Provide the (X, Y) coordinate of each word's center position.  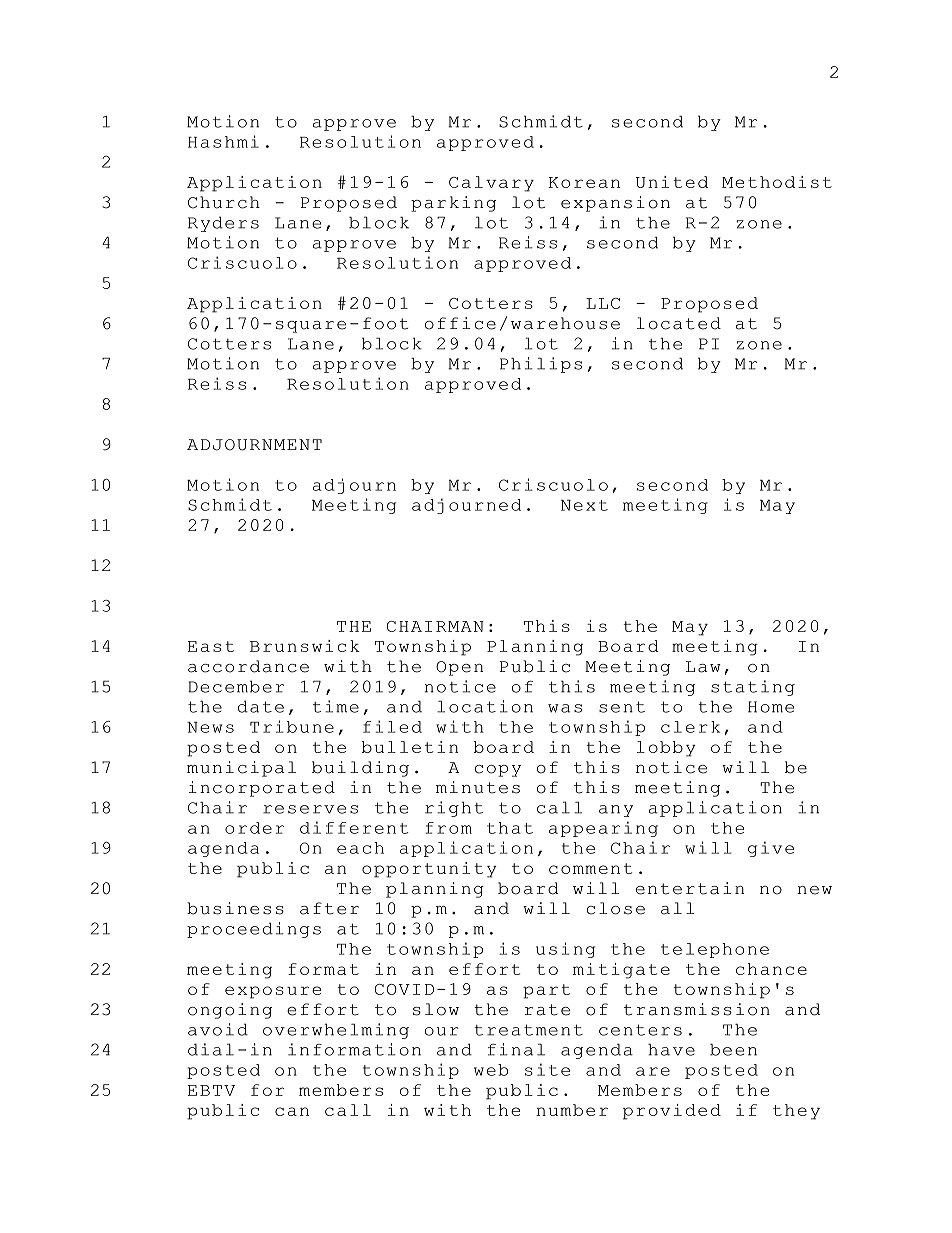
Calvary (491, 184)
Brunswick (305, 646)
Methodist (777, 182)
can (292, 1111)
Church (224, 202)
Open (459, 668)
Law (703, 667)
